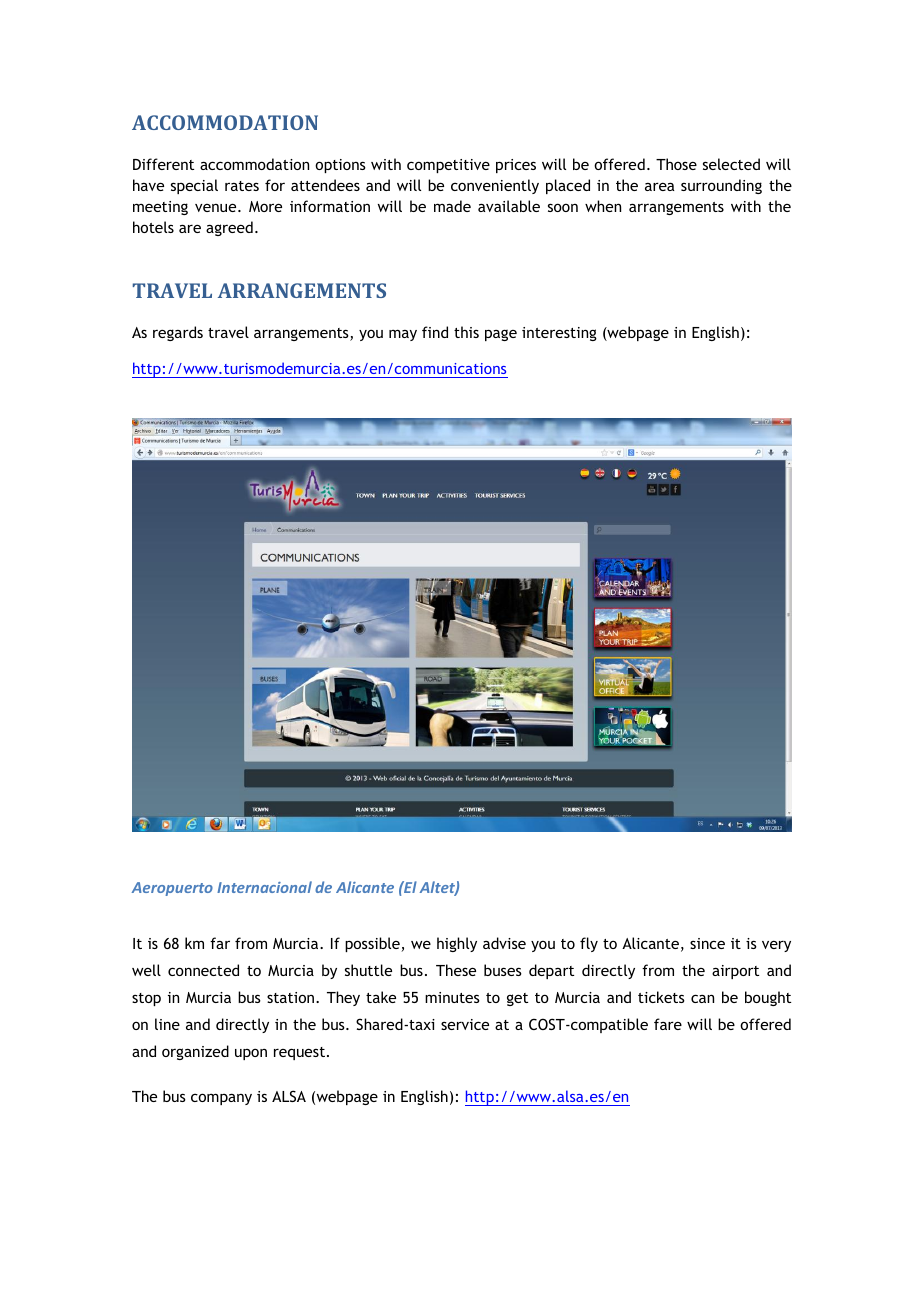 Image resolution: width=924 pixels, height=1308 pixels. Describe the element at coordinates (242, 186) in the page. I see `rates` at that location.
